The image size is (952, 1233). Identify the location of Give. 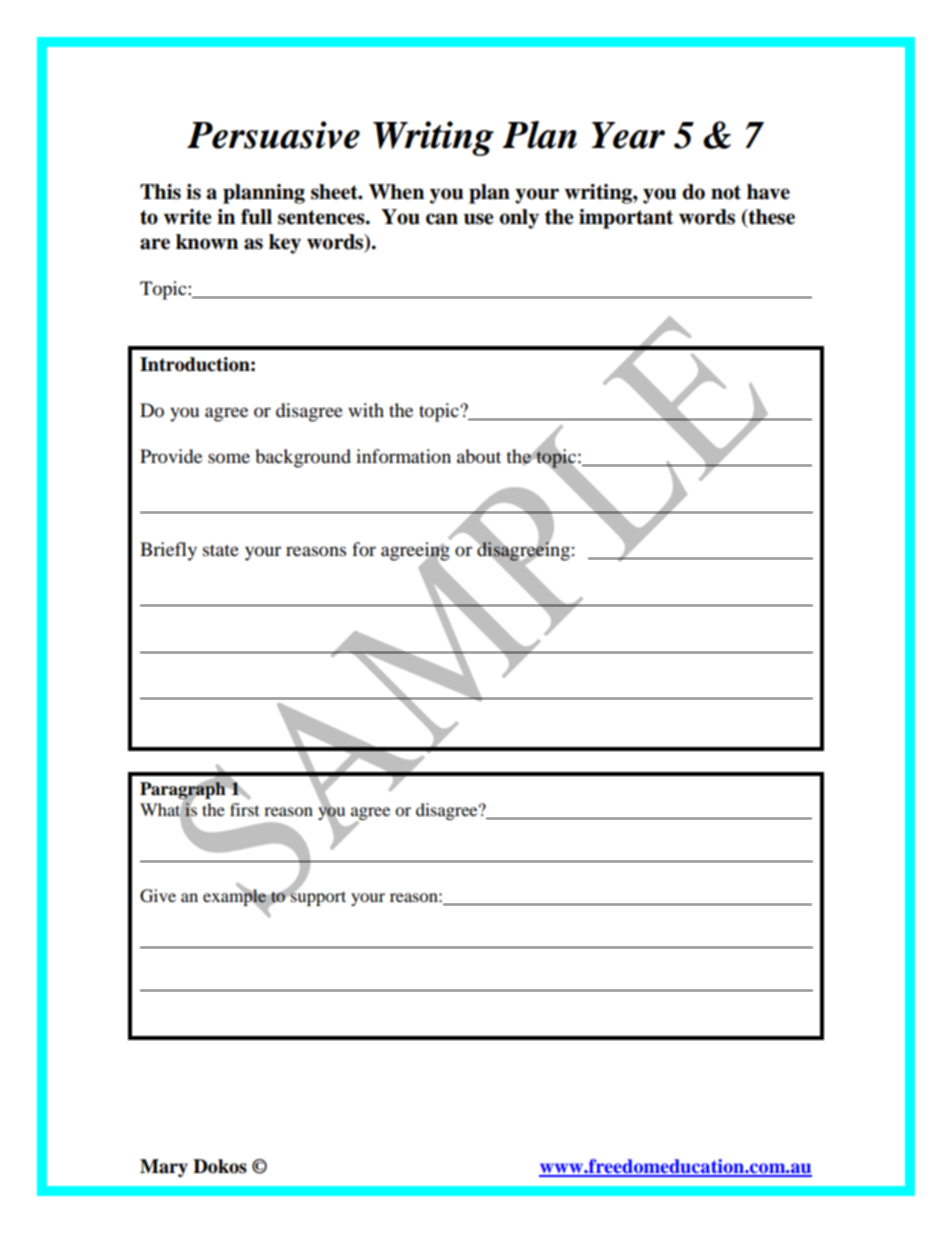
(158, 896).
